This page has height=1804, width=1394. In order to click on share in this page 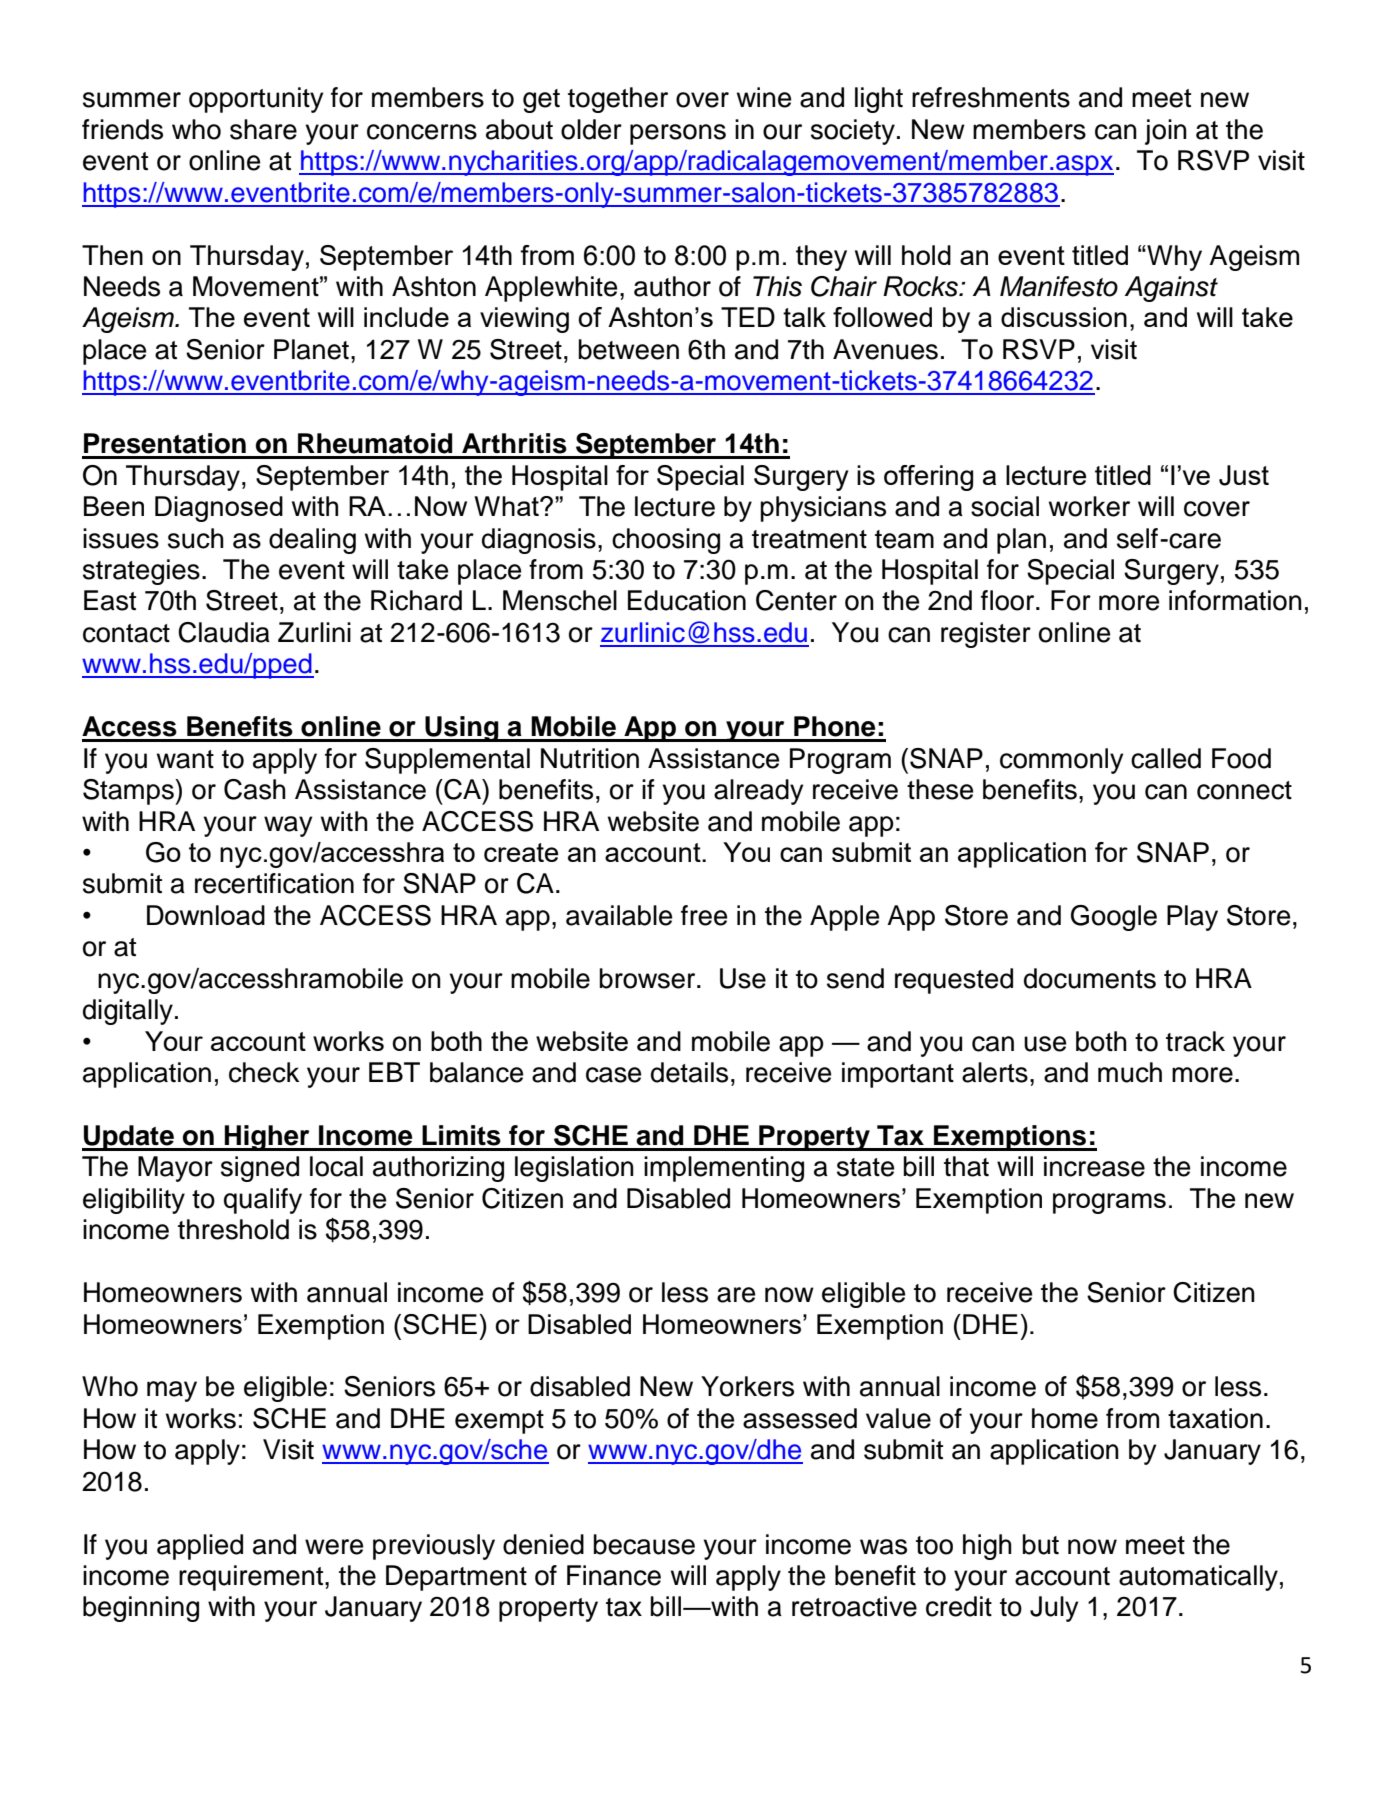, I will do `click(263, 129)`.
